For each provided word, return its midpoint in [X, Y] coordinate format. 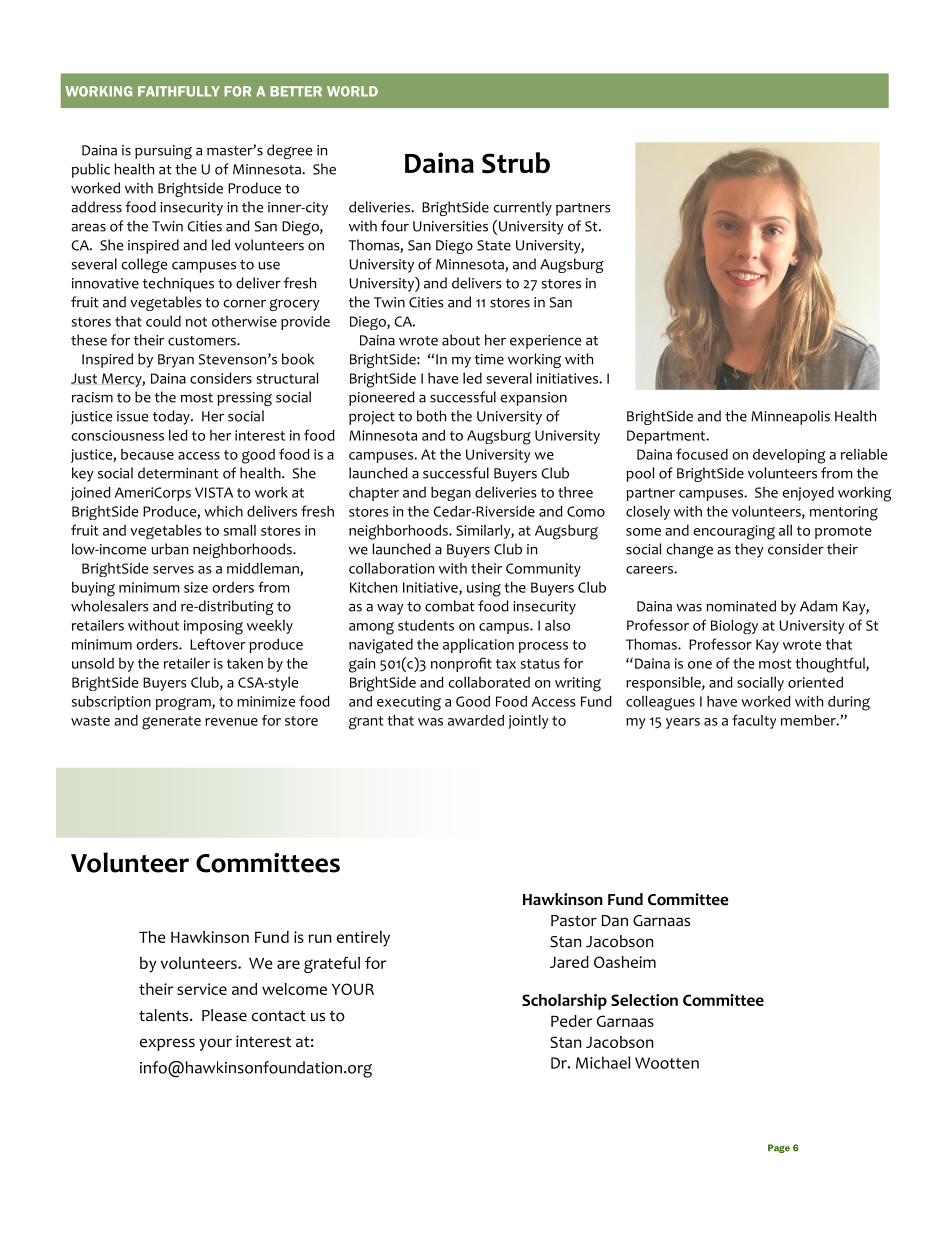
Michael [603, 1062]
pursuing [163, 152]
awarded [476, 720]
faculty [754, 721]
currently [522, 208]
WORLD [352, 91]
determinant [178, 473]
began [451, 494]
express [167, 1044]
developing [789, 456]
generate [171, 723]
